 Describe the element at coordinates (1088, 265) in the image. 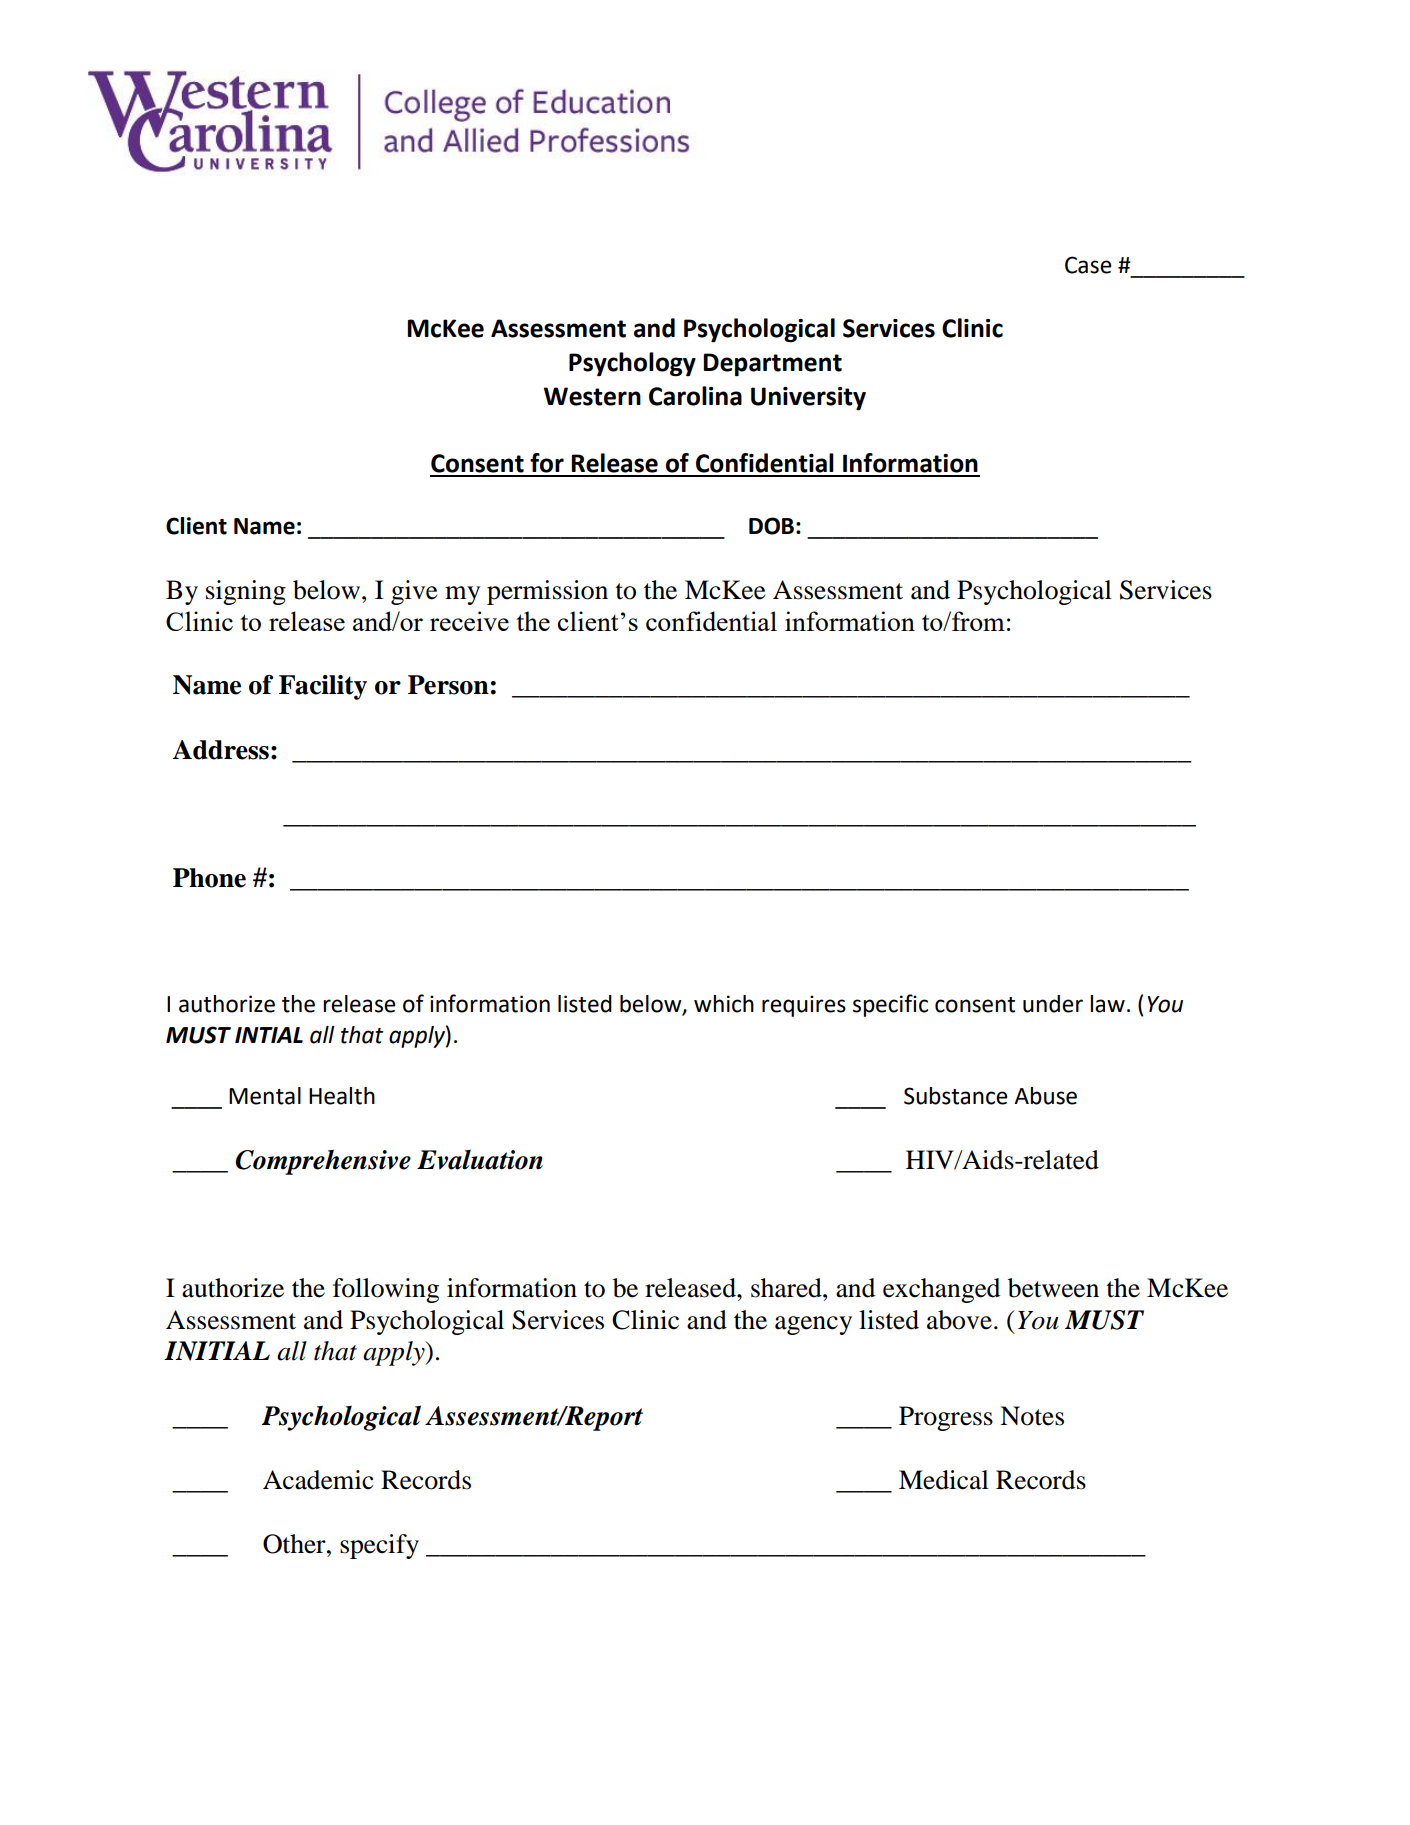

I see `Case` at that location.
